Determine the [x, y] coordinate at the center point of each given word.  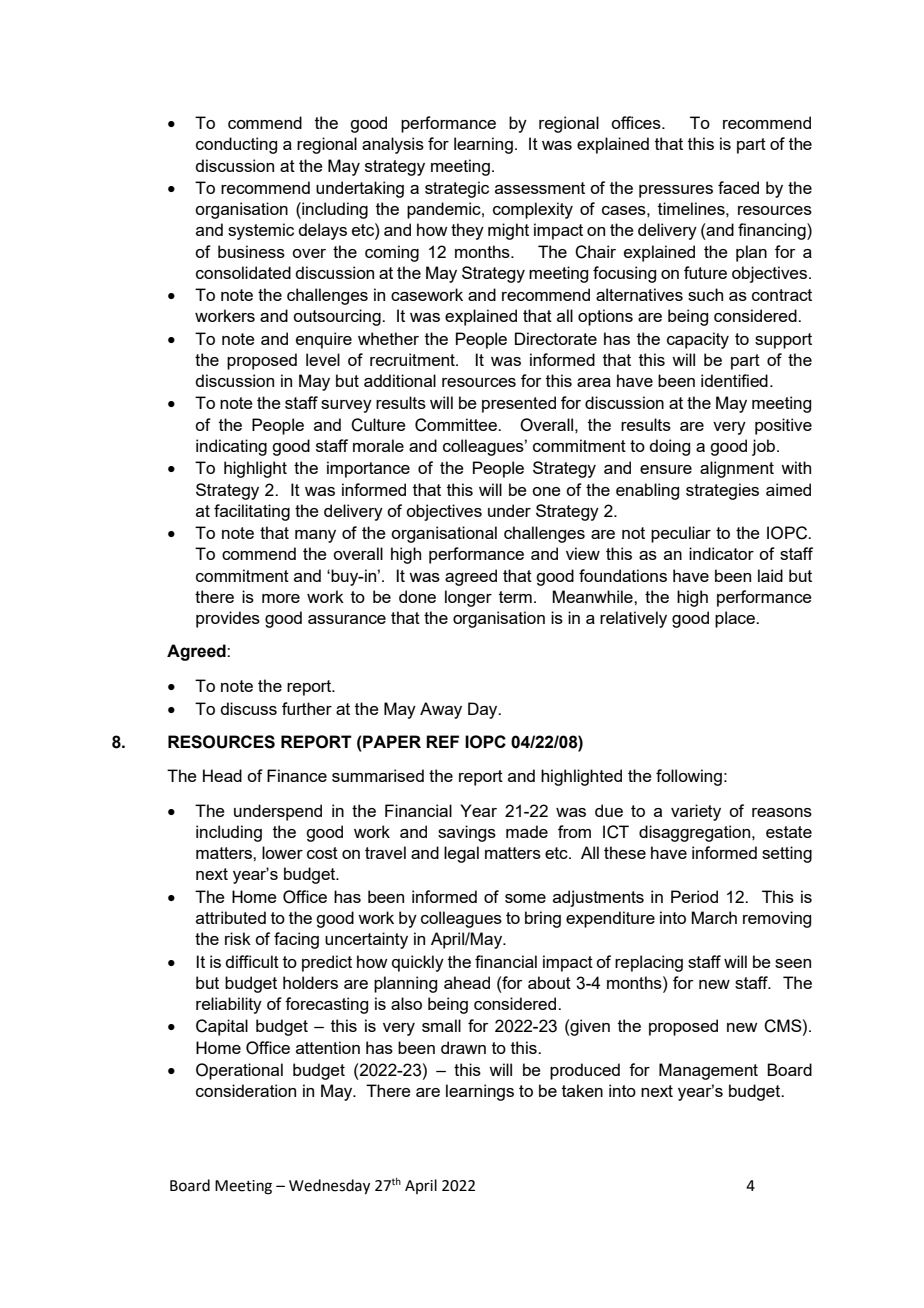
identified [734, 380]
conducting [236, 145]
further [307, 708]
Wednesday [329, 1187]
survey [346, 406]
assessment [540, 188]
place [736, 619]
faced [738, 187]
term [515, 597]
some [525, 898]
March [714, 917]
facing [296, 940]
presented [519, 404]
